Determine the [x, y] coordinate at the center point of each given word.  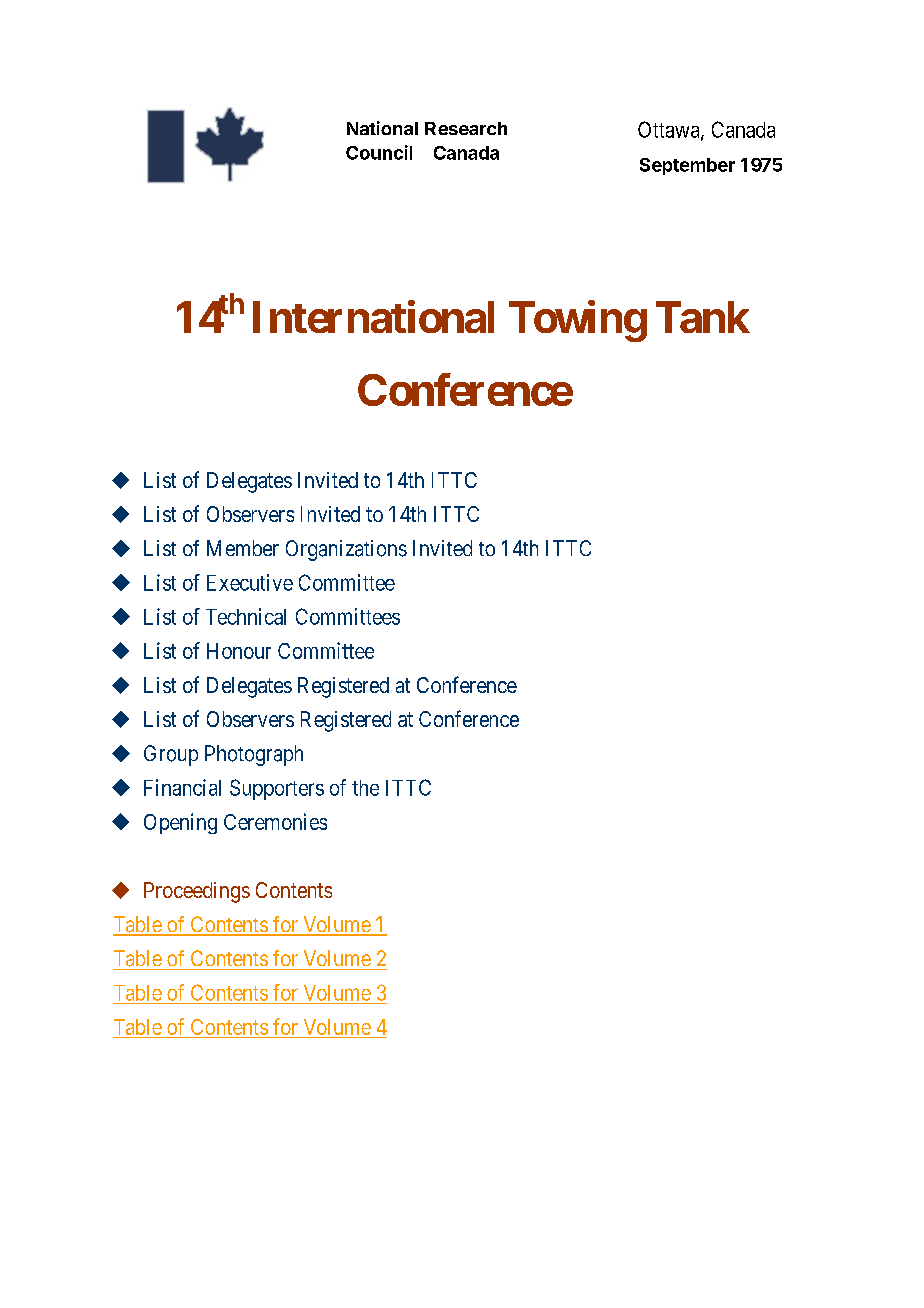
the [365, 788]
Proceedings [197, 892]
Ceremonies [275, 821]
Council [379, 152]
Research [466, 128]
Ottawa [670, 130]
